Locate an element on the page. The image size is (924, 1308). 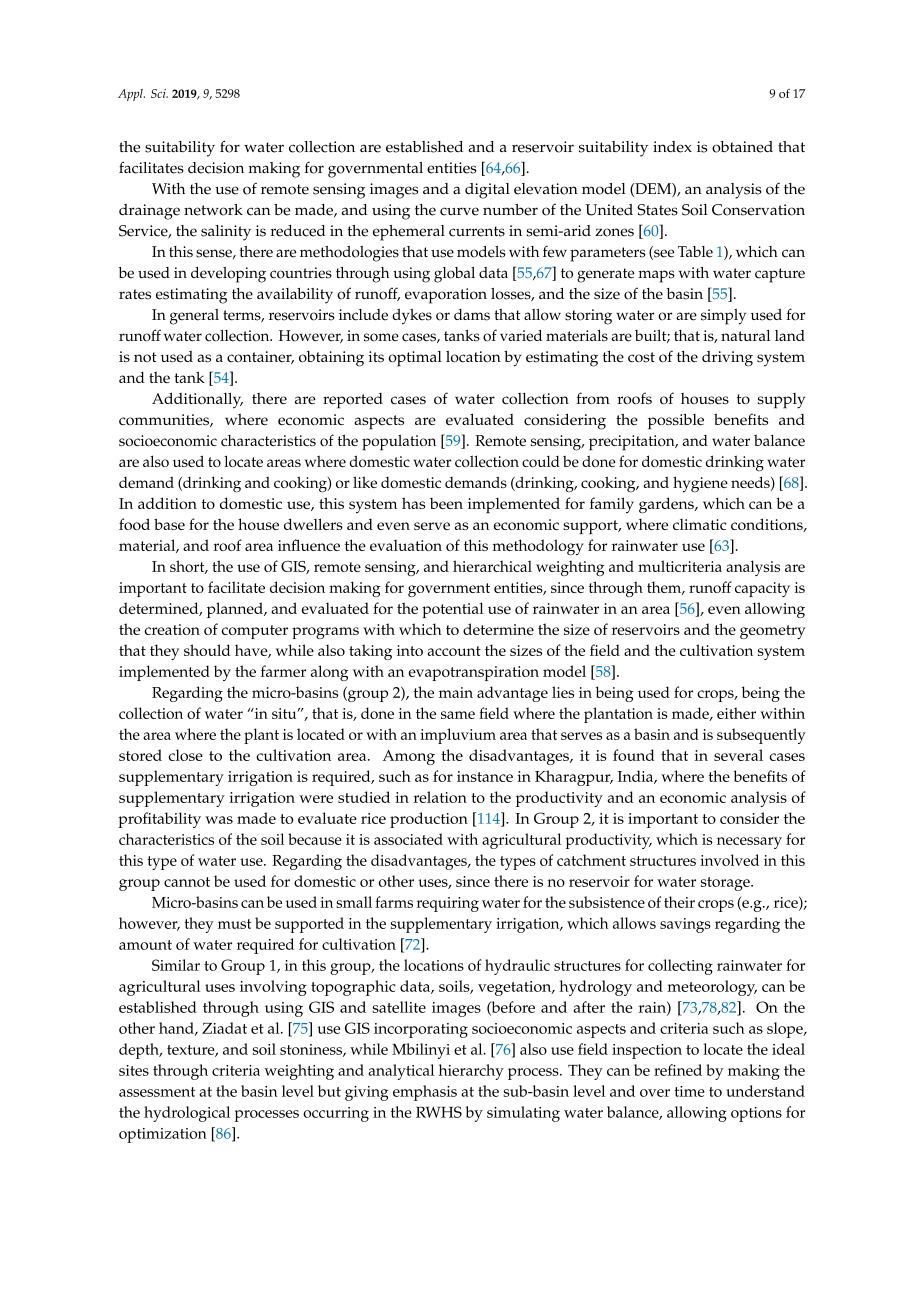
several is located at coordinates (738, 755).
